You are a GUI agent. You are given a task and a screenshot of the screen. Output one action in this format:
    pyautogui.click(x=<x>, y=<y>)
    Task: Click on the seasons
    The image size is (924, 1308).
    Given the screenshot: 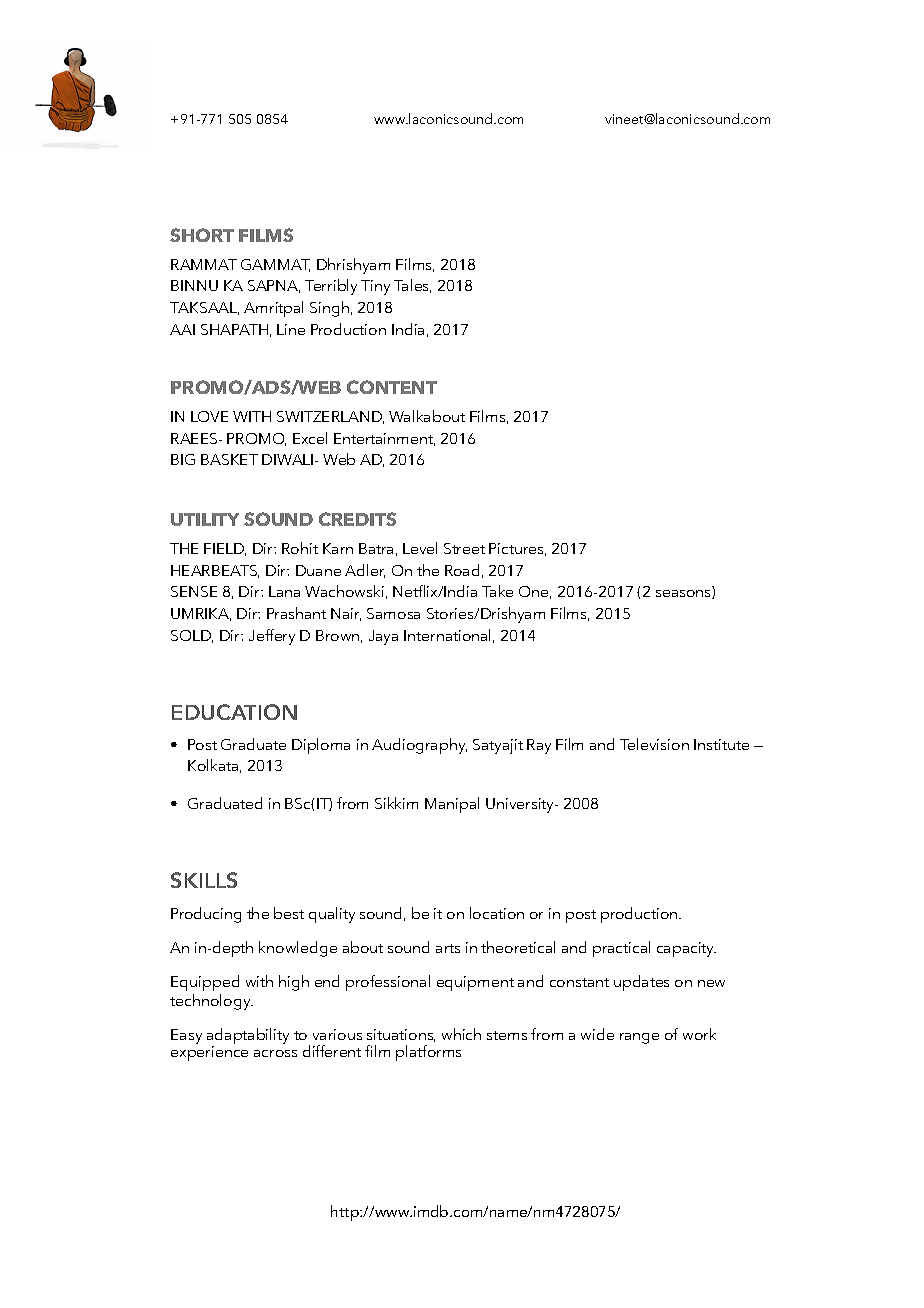 What is the action you would take?
    pyautogui.click(x=684, y=594)
